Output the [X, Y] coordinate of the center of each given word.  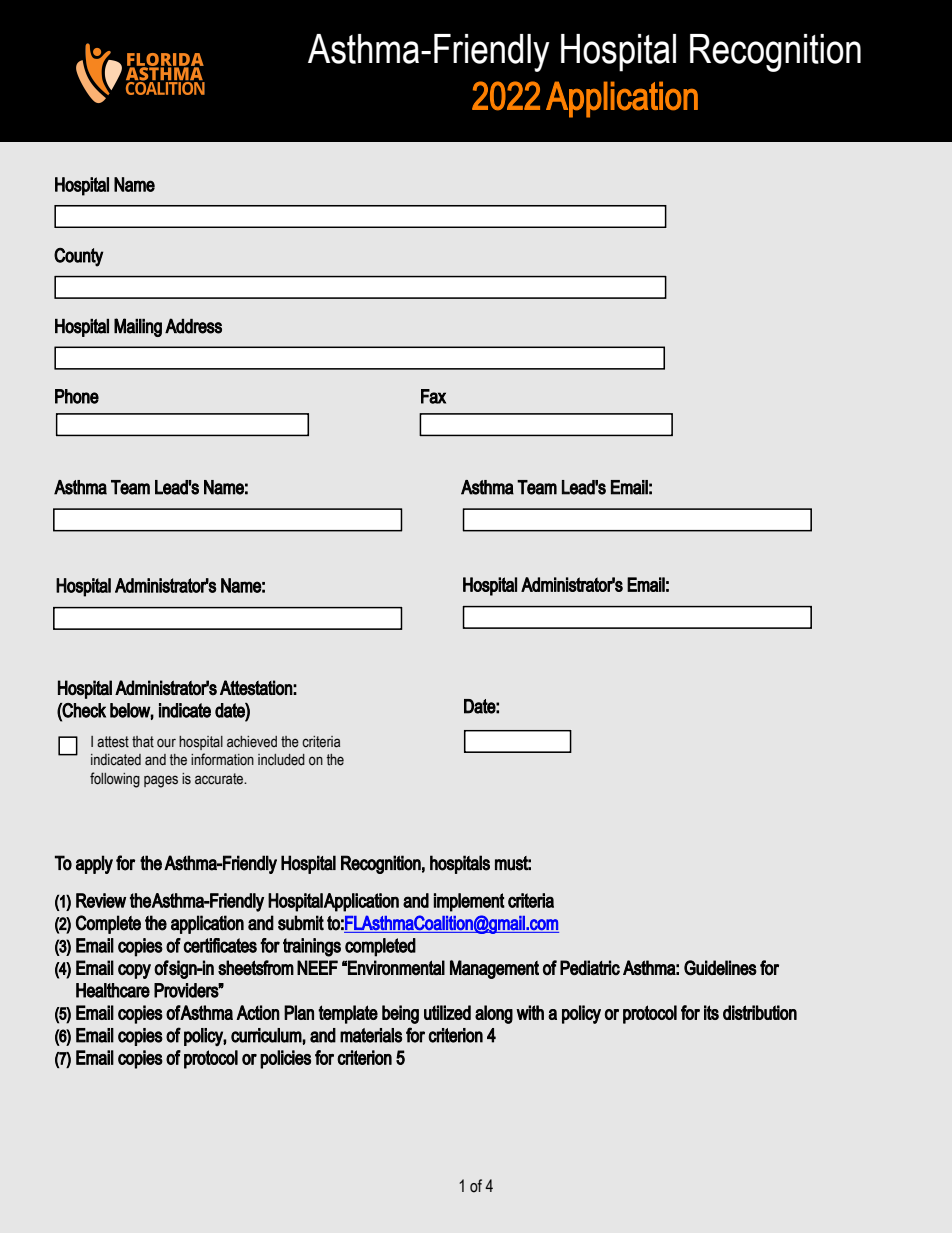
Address [193, 326]
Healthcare [113, 990]
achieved [252, 742]
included [281, 760]
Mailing [138, 327]
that [143, 742]
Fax [433, 396]
